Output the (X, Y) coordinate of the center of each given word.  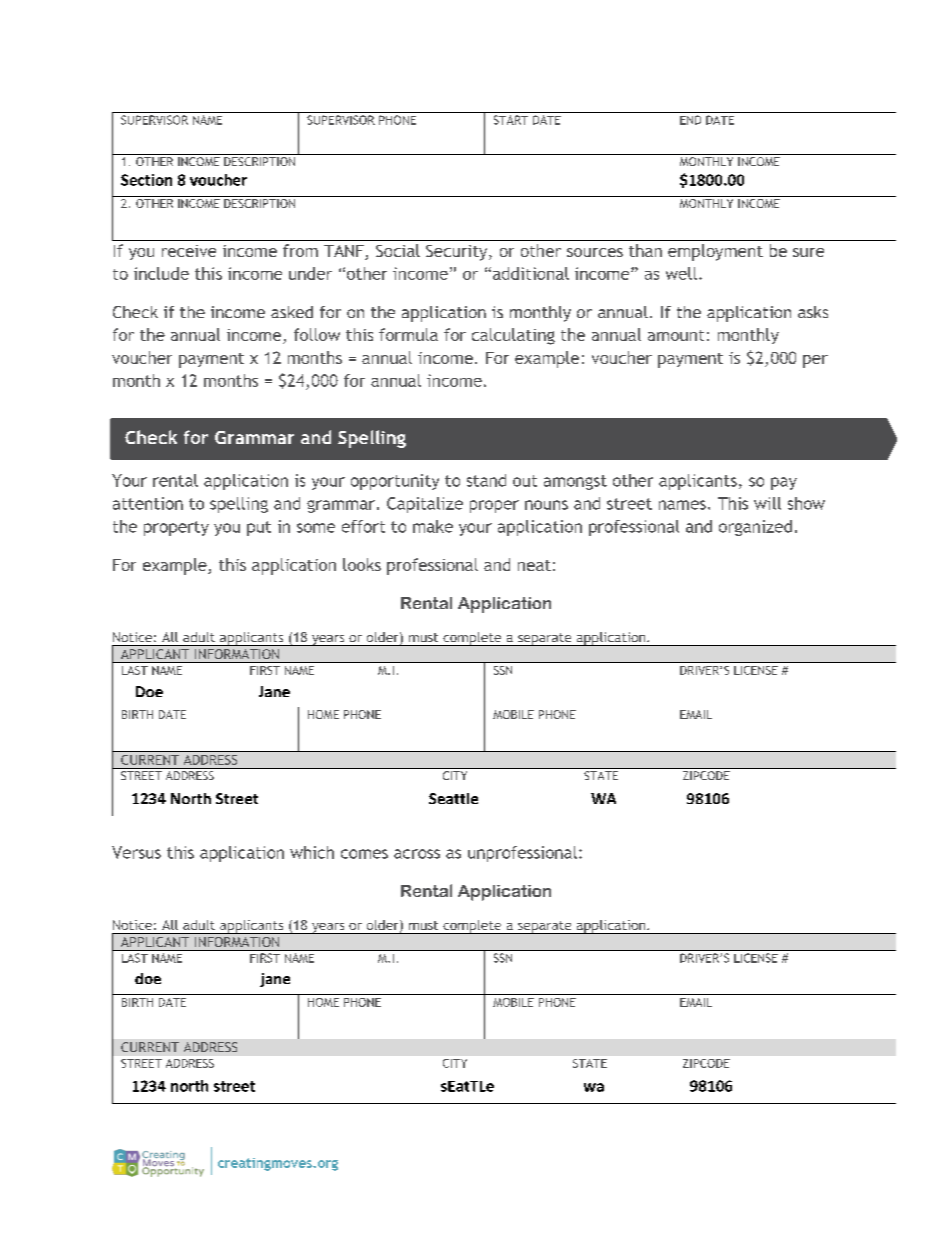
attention (148, 503)
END (690, 120)
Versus (136, 852)
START (511, 120)
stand (486, 480)
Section (146, 180)
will (767, 503)
